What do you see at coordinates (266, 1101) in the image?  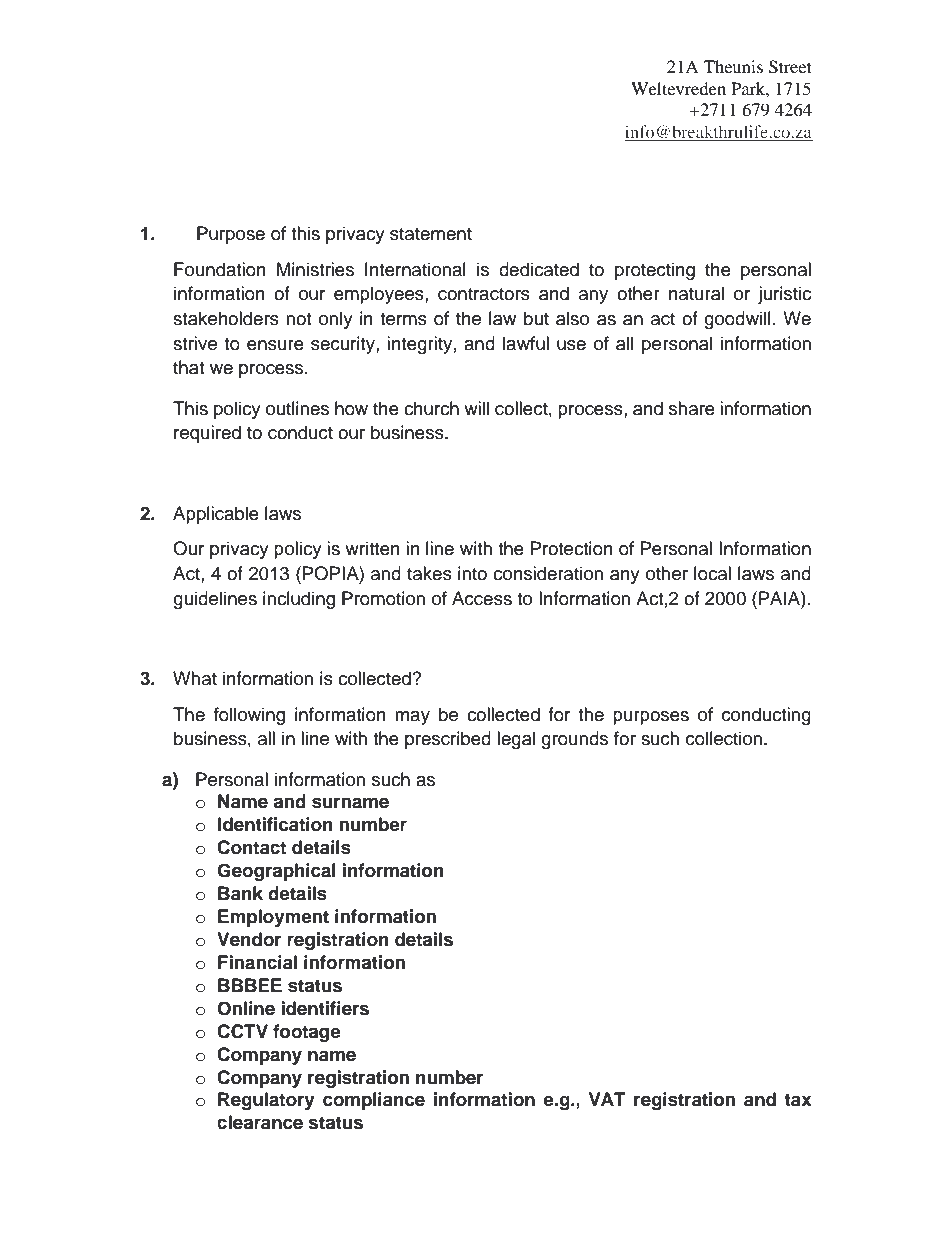 I see `Regulatory` at bounding box center [266, 1101].
